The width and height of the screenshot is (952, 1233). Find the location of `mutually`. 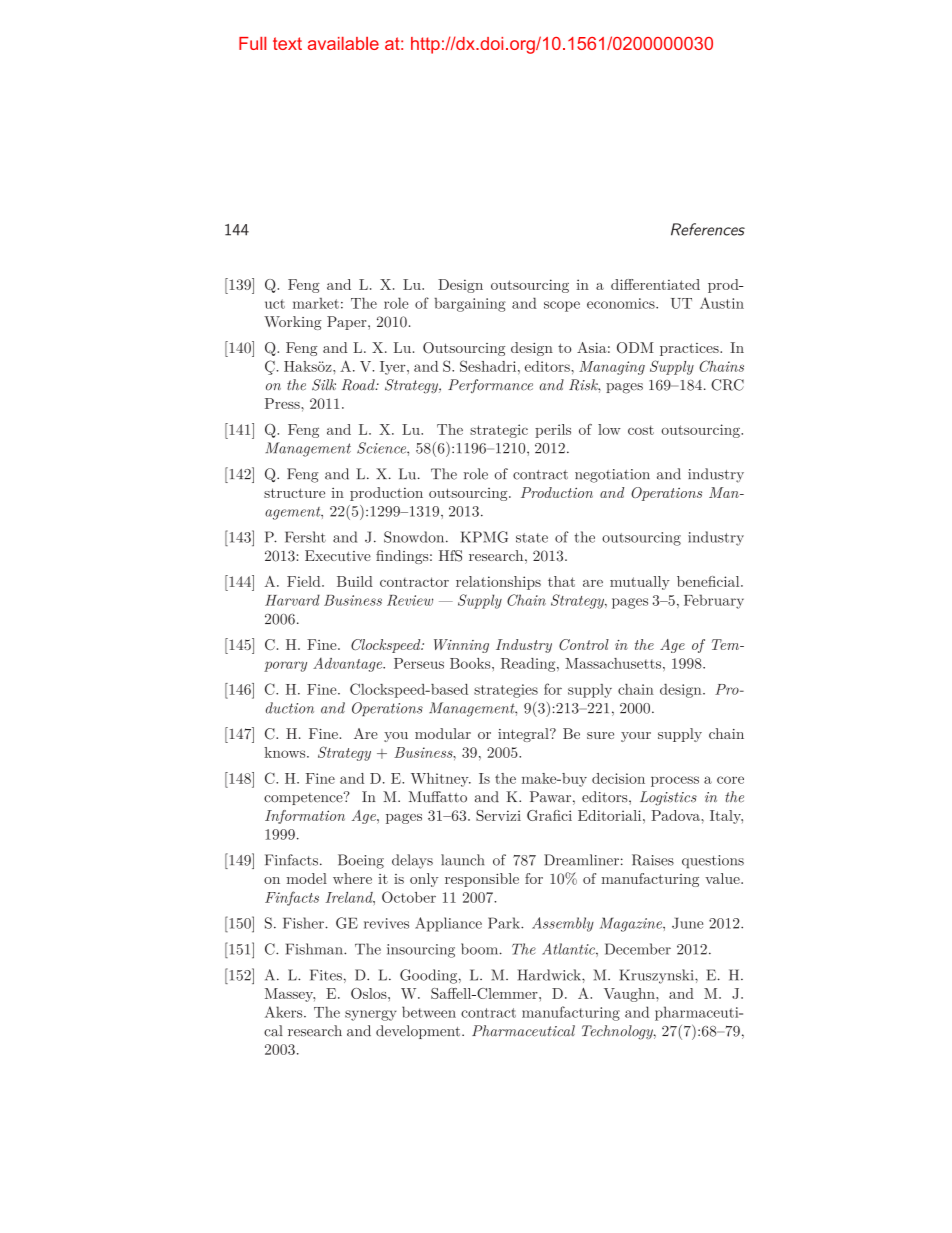

mutually is located at coordinates (640, 583).
